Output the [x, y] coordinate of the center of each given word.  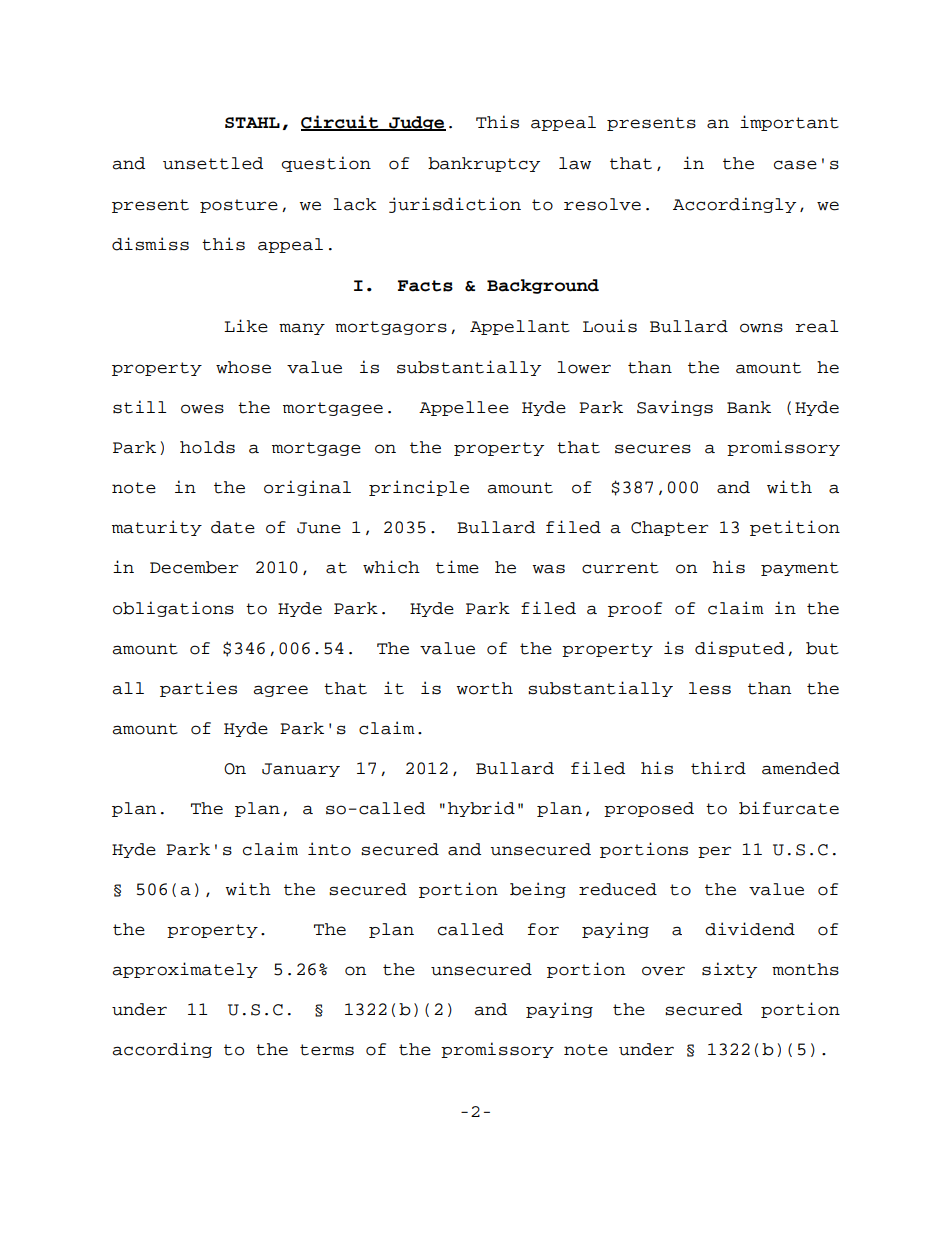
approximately [185, 970]
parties [198, 689]
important [789, 123]
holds [207, 447]
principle [419, 488]
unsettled [213, 163]
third [718, 768]
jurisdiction [455, 205]
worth [484, 688]
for [543, 929]
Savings [675, 408]
